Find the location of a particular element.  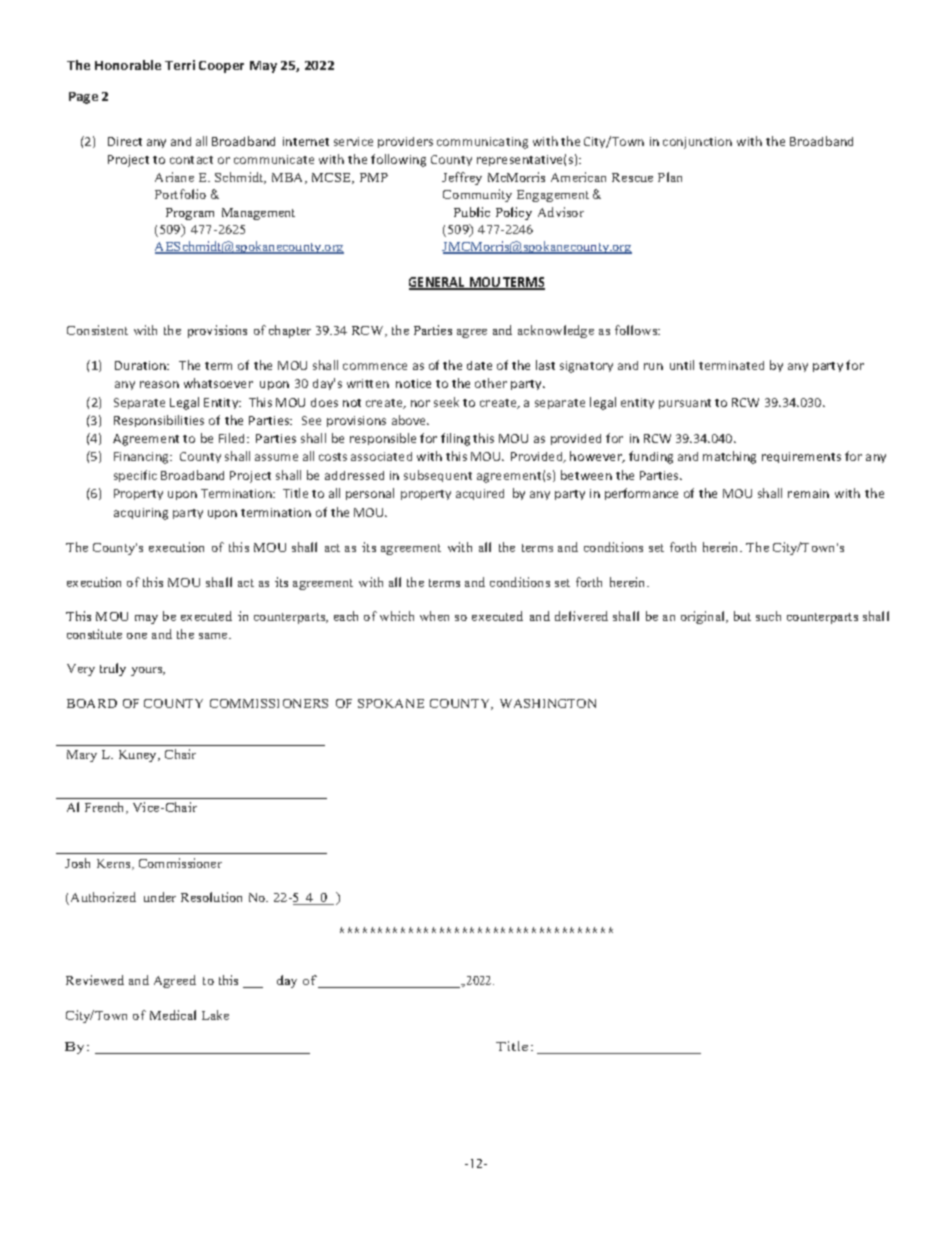

Lake is located at coordinates (215, 1015).
